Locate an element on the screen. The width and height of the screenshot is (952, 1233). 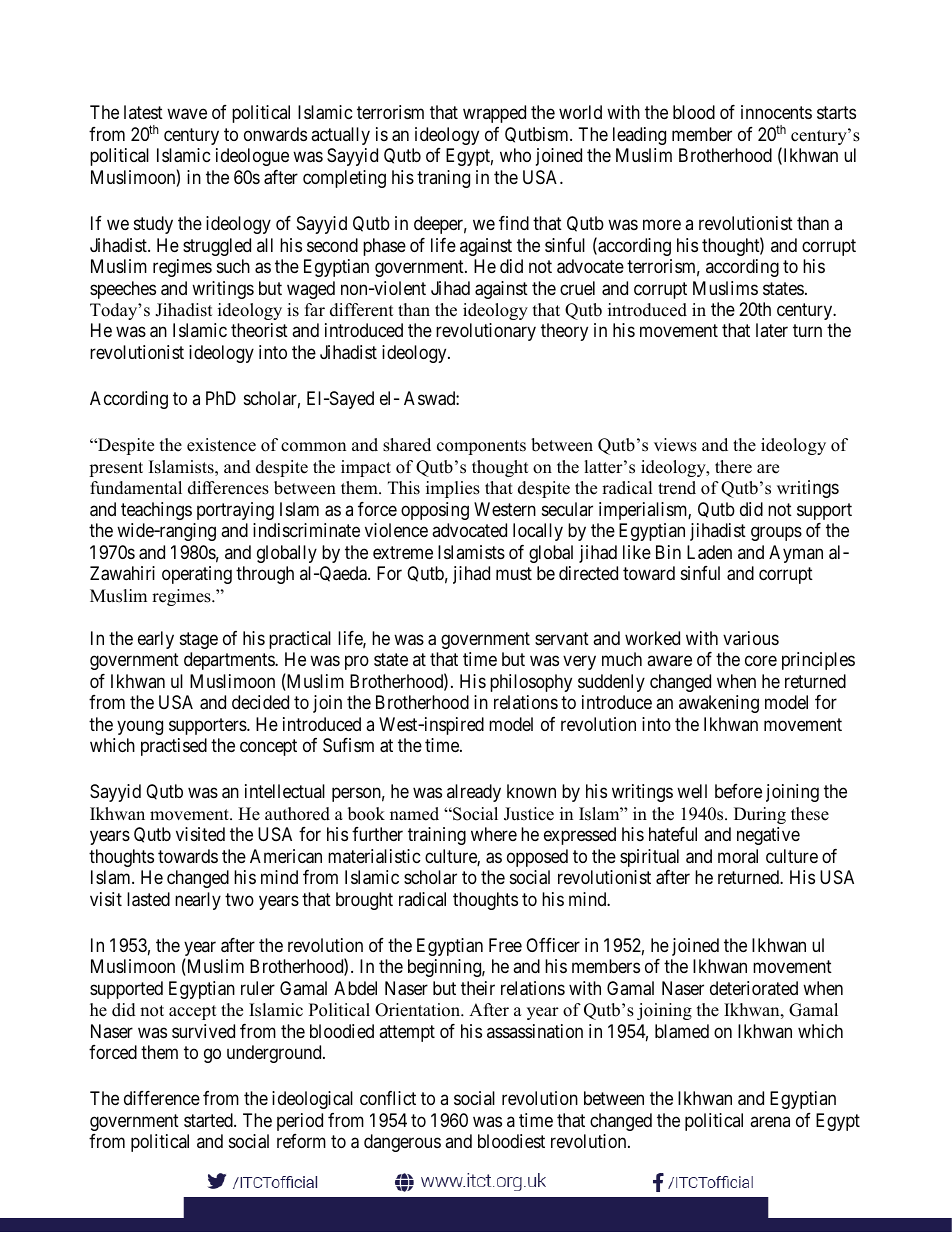
components is located at coordinates (481, 447).
